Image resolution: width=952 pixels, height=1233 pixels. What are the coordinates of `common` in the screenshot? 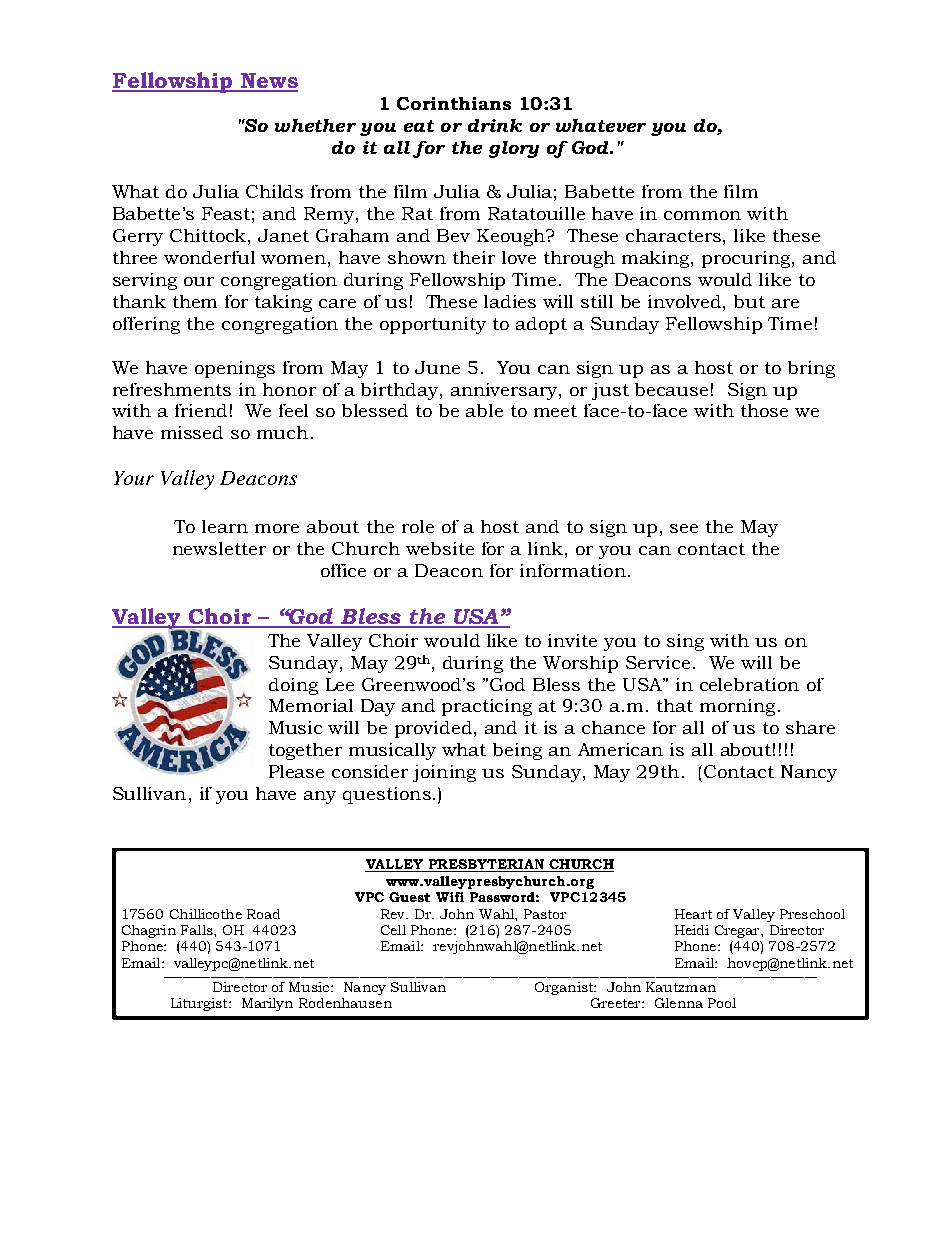 It's located at (702, 215).
